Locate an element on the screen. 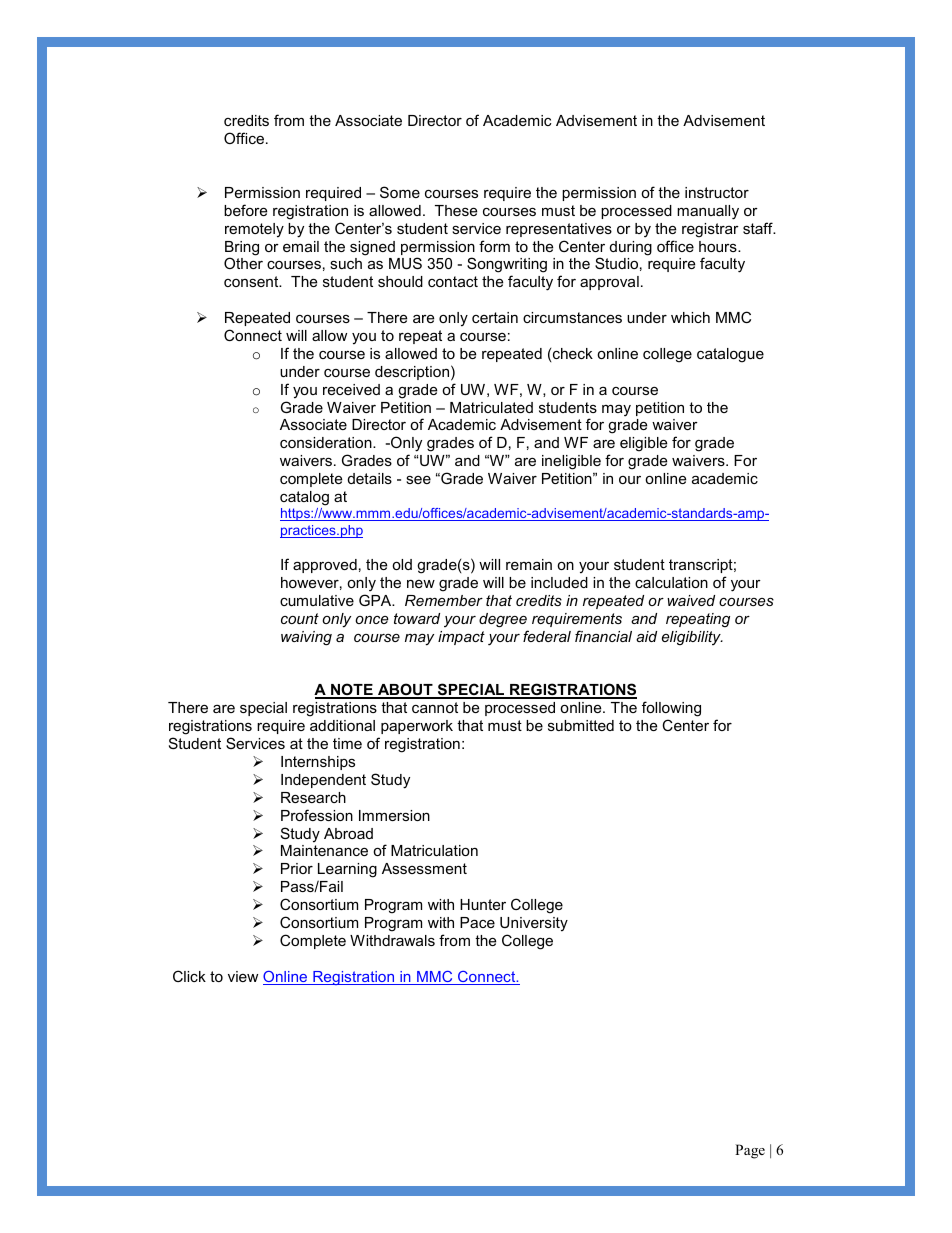  waiving is located at coordinates (306, 638).
